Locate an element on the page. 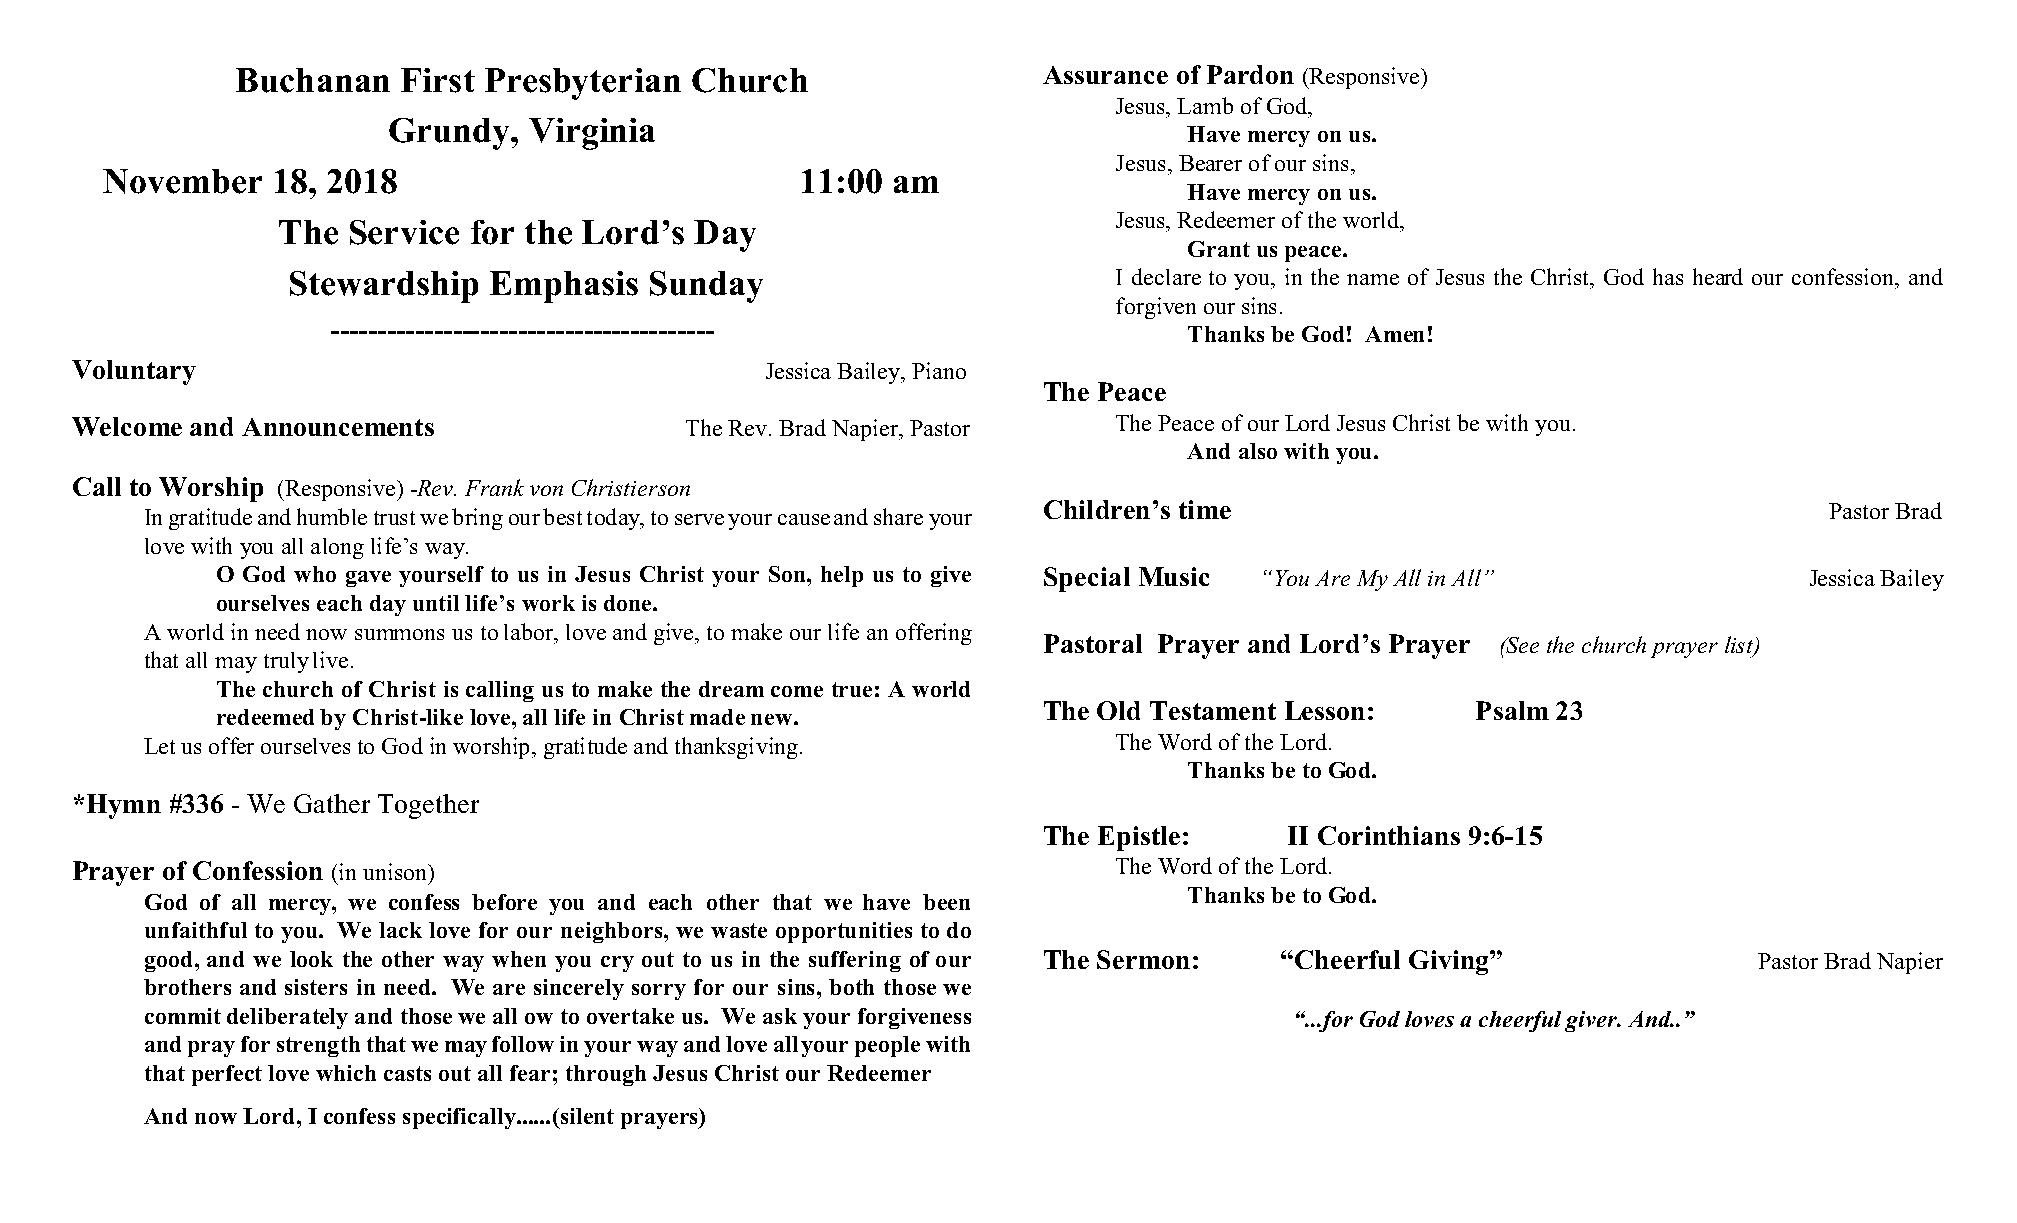 Image resolution: width=2017 pixels, height=1223 pixels. Psalm is located at coordinates (1512, 710).
